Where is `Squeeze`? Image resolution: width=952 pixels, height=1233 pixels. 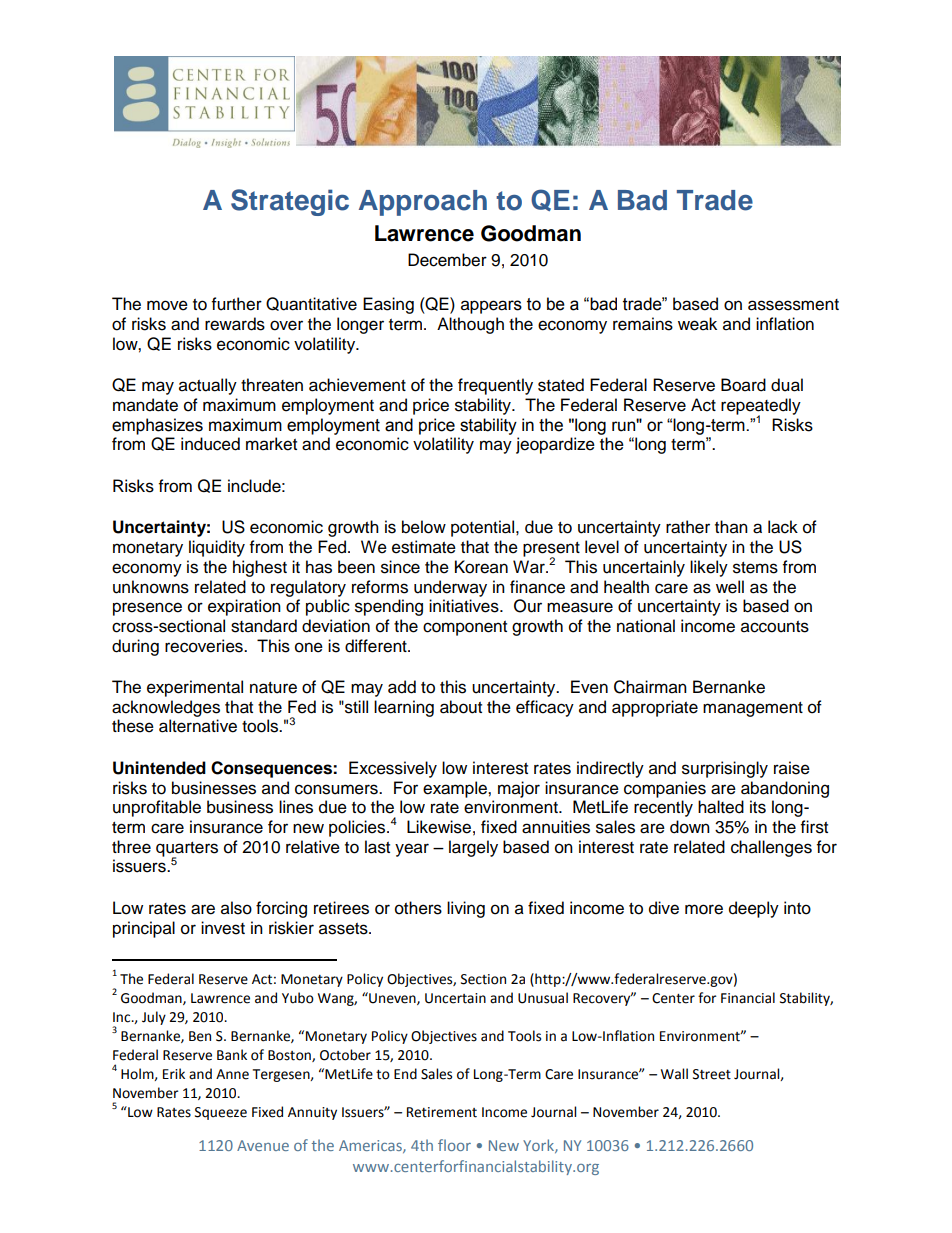
Squeeze is located at coordinates (221, 1113).
